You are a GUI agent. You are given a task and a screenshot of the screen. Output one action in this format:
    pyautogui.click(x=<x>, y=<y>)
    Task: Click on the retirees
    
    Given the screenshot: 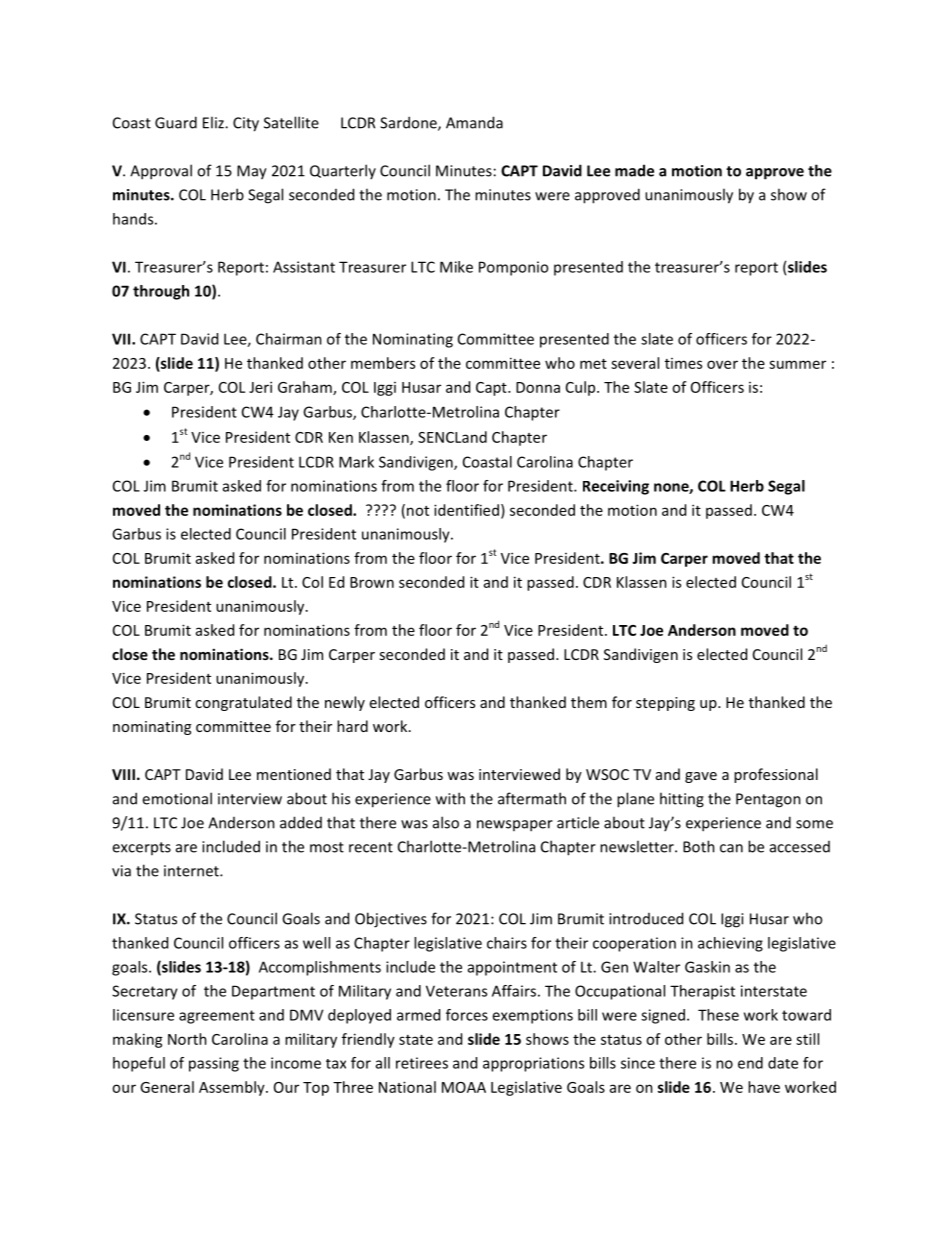 What is the action you would take?
    pyautogui.click(x=422, y=1063)
